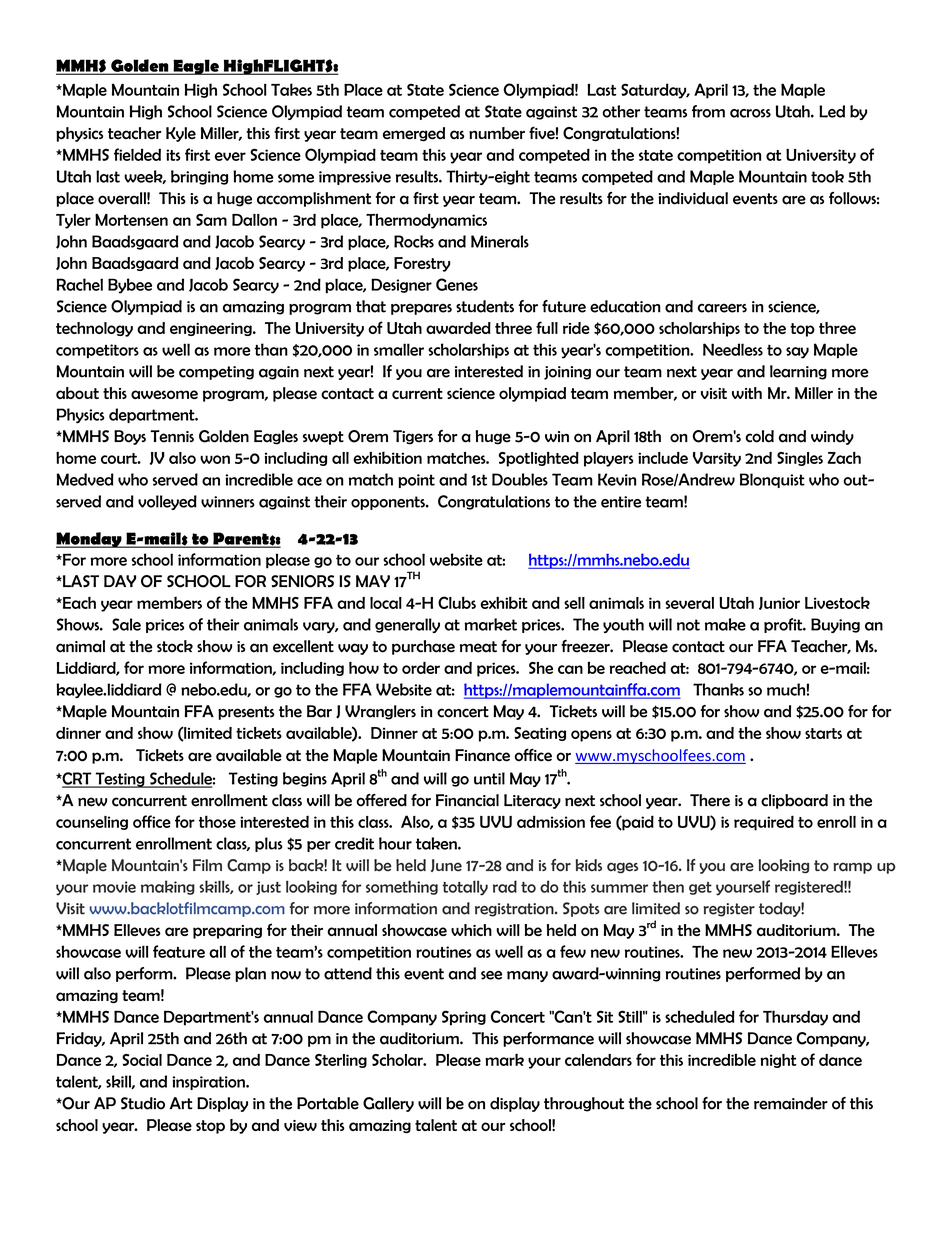 The image size is (952, 1233). What do you see at coordinates (217, 821) in the image?
I see `those` at bounding box center [217, 821].
